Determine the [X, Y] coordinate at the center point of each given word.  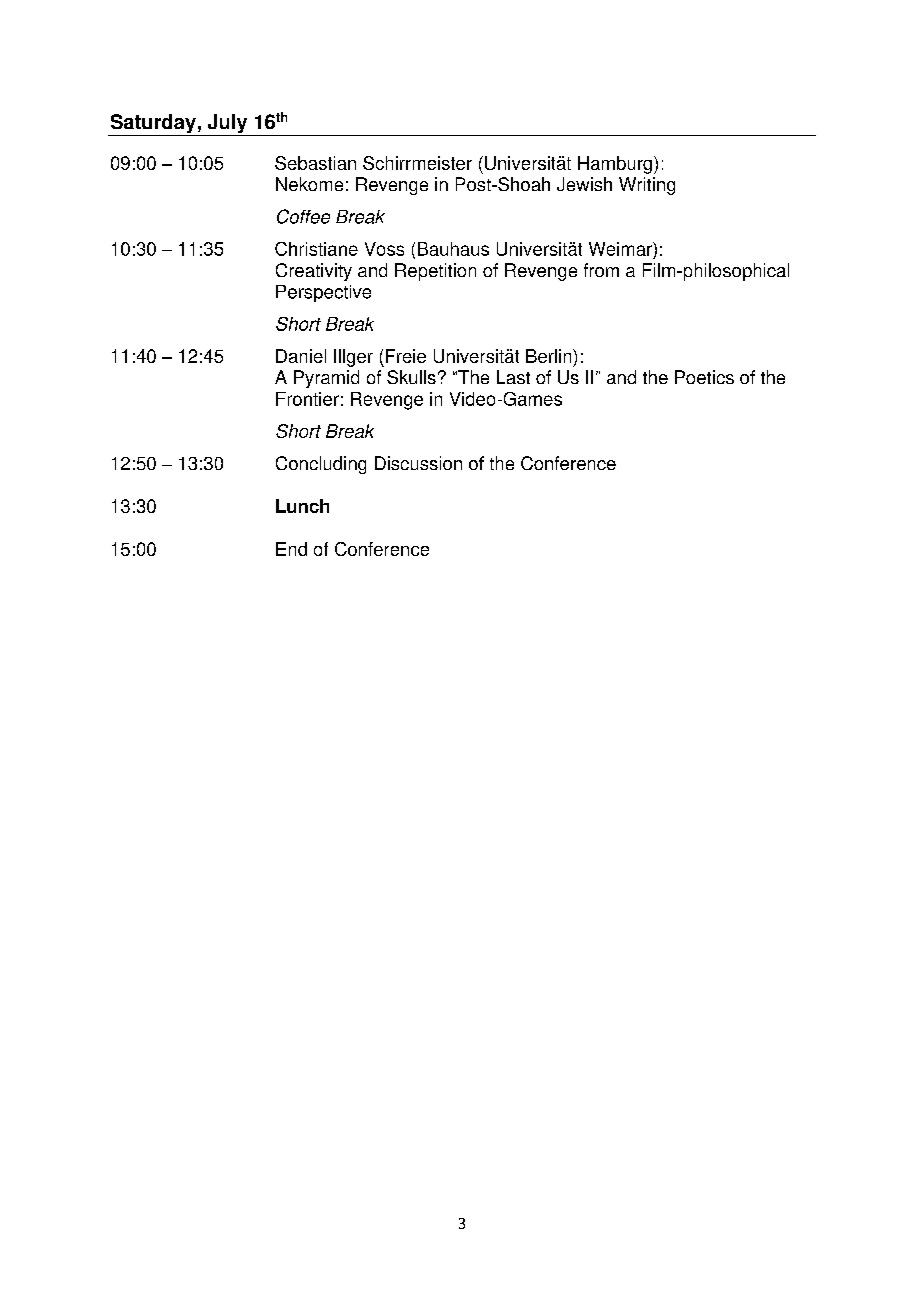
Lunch [302, 506]
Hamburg [615, 165]
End [291, 549]
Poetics [704, 377]
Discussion [418, 463]
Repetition [435, 272]
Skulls [411, 377]
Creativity [314, 272]
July [227, 125]
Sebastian [315, 163]
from [601, 270]
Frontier [307, 399]
